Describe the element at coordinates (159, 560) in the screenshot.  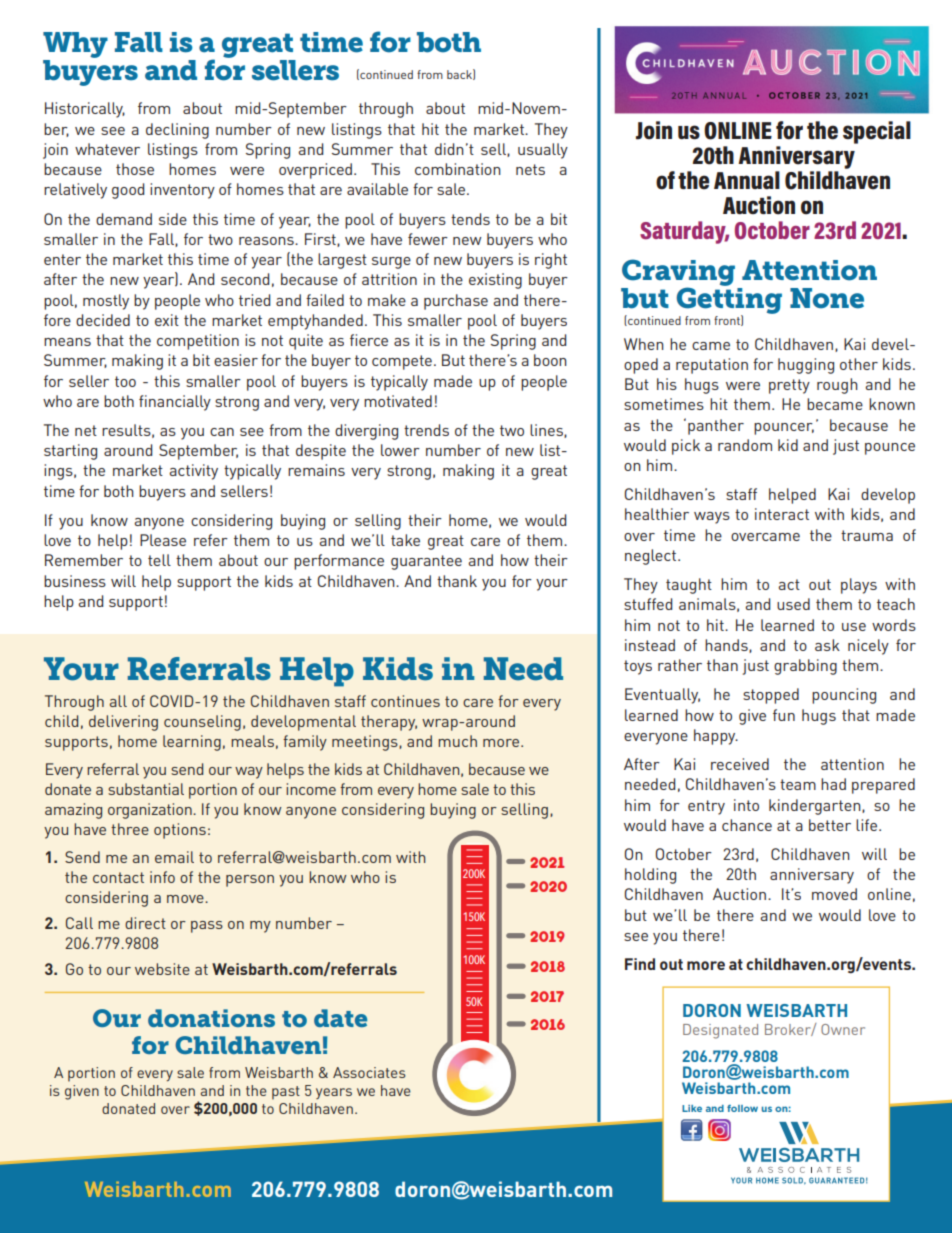
I see `tell` at that location.
